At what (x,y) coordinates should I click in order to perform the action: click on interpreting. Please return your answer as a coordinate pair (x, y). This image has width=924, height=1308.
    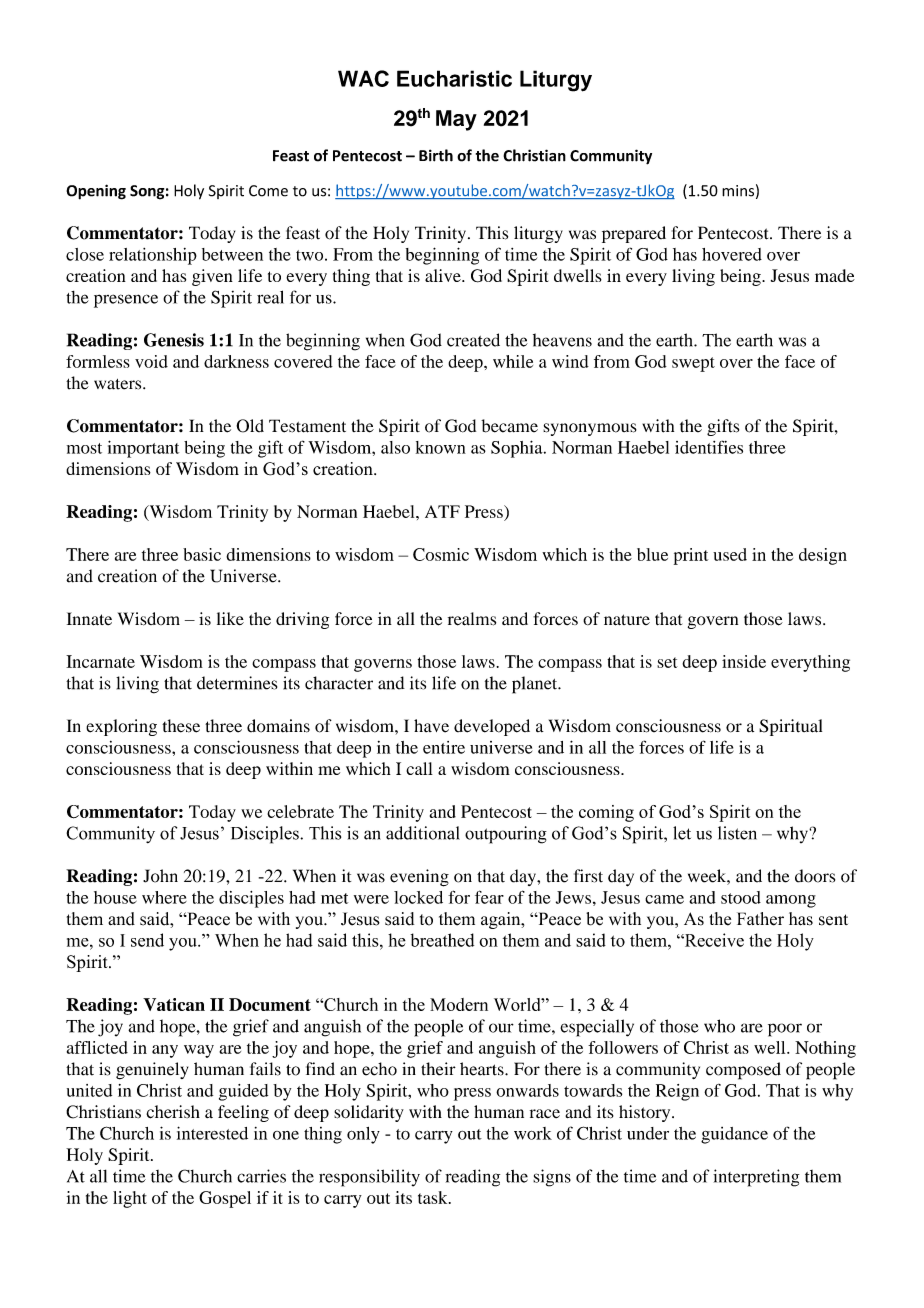
    Looking at the image, I should click on (756, 1178).
